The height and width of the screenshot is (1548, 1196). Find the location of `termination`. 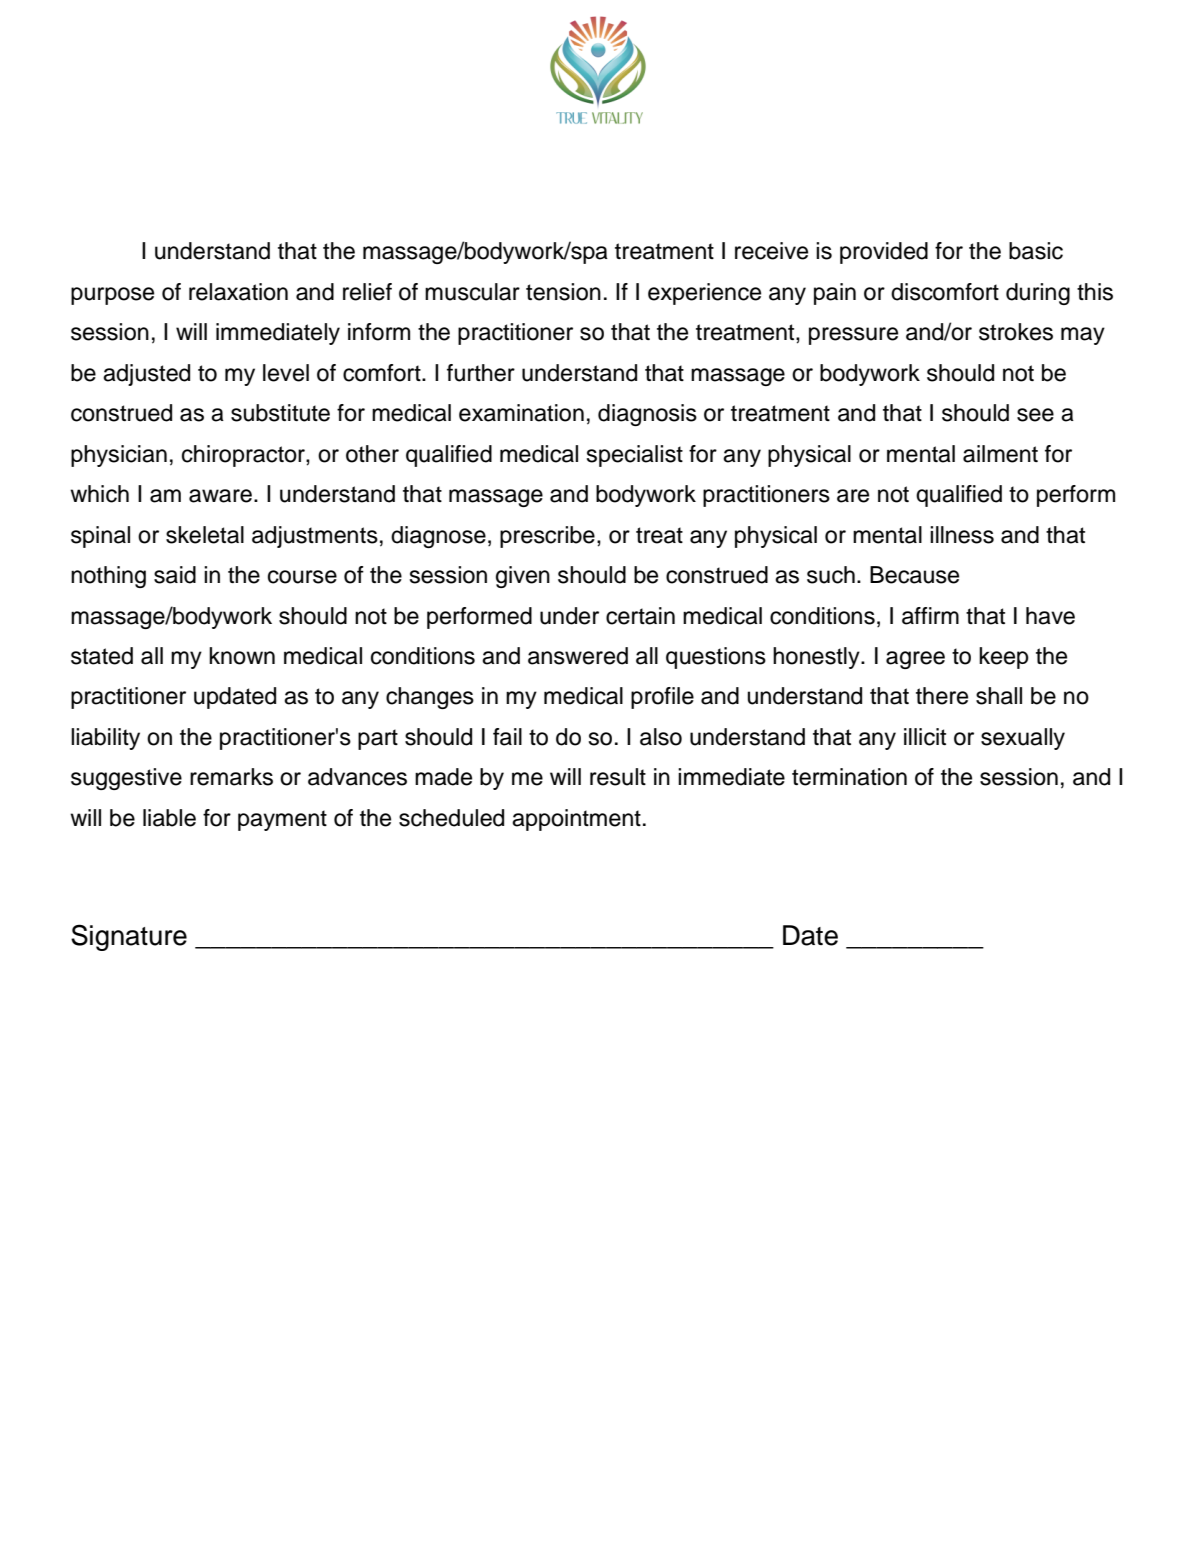

termination is located at coordinates (849, 777).
